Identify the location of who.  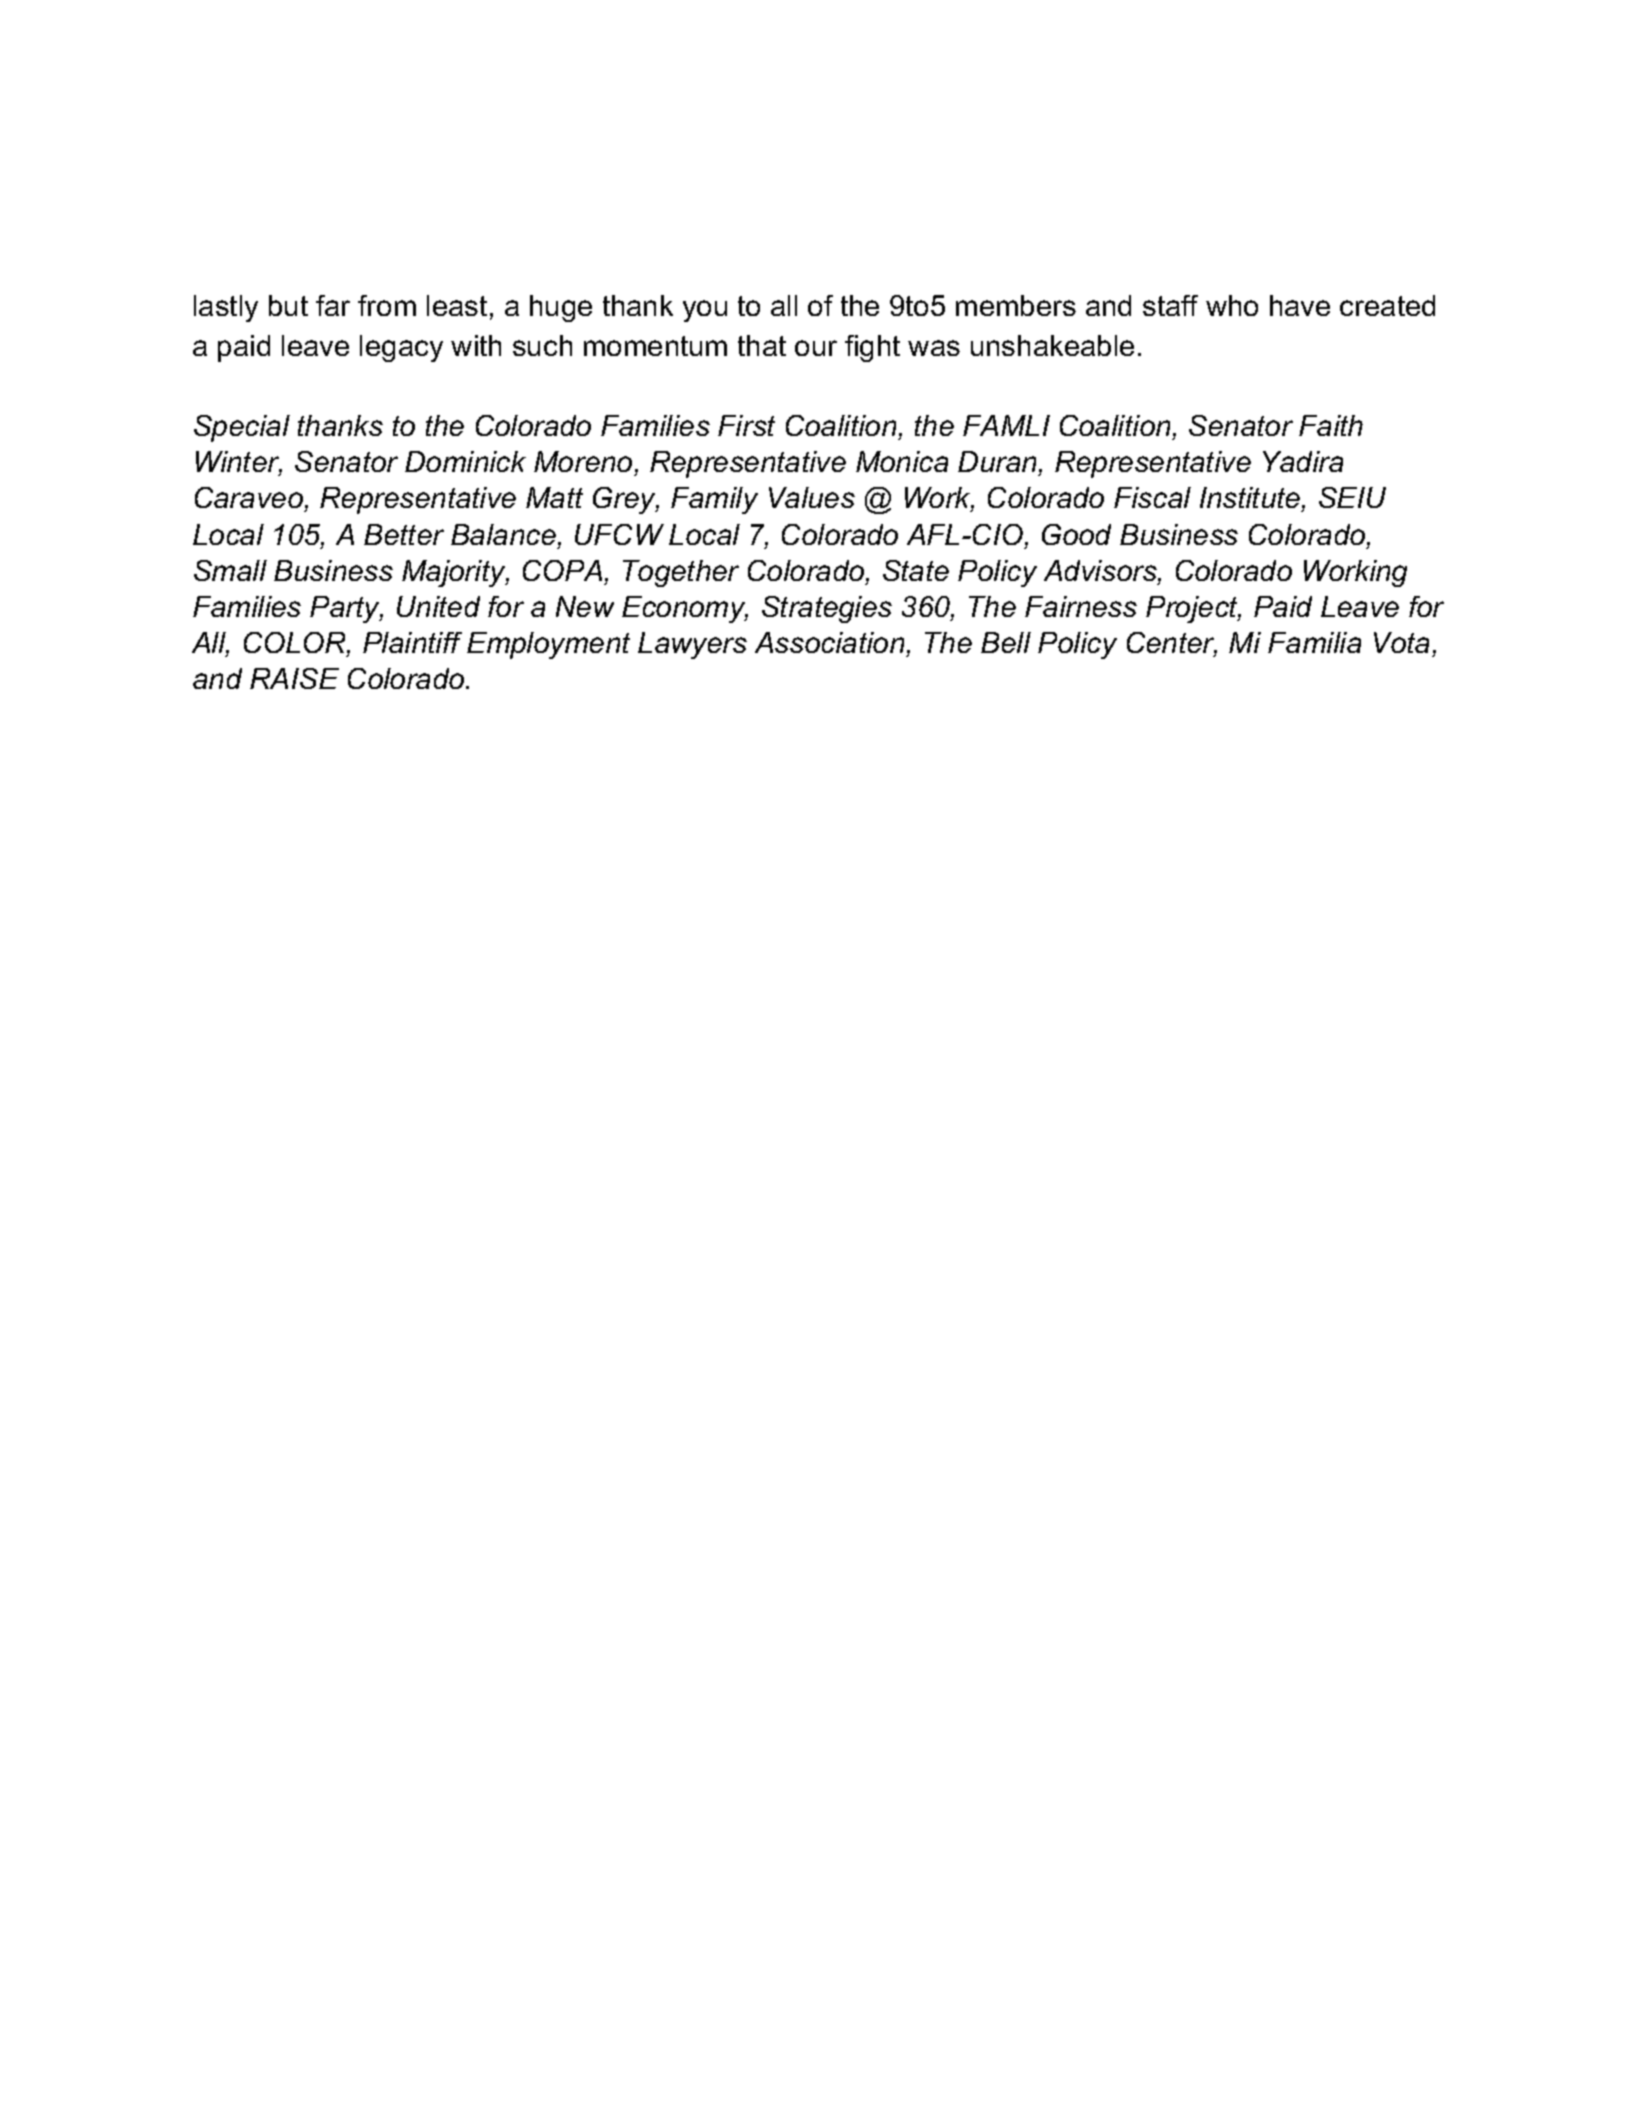
(1232, 305).
